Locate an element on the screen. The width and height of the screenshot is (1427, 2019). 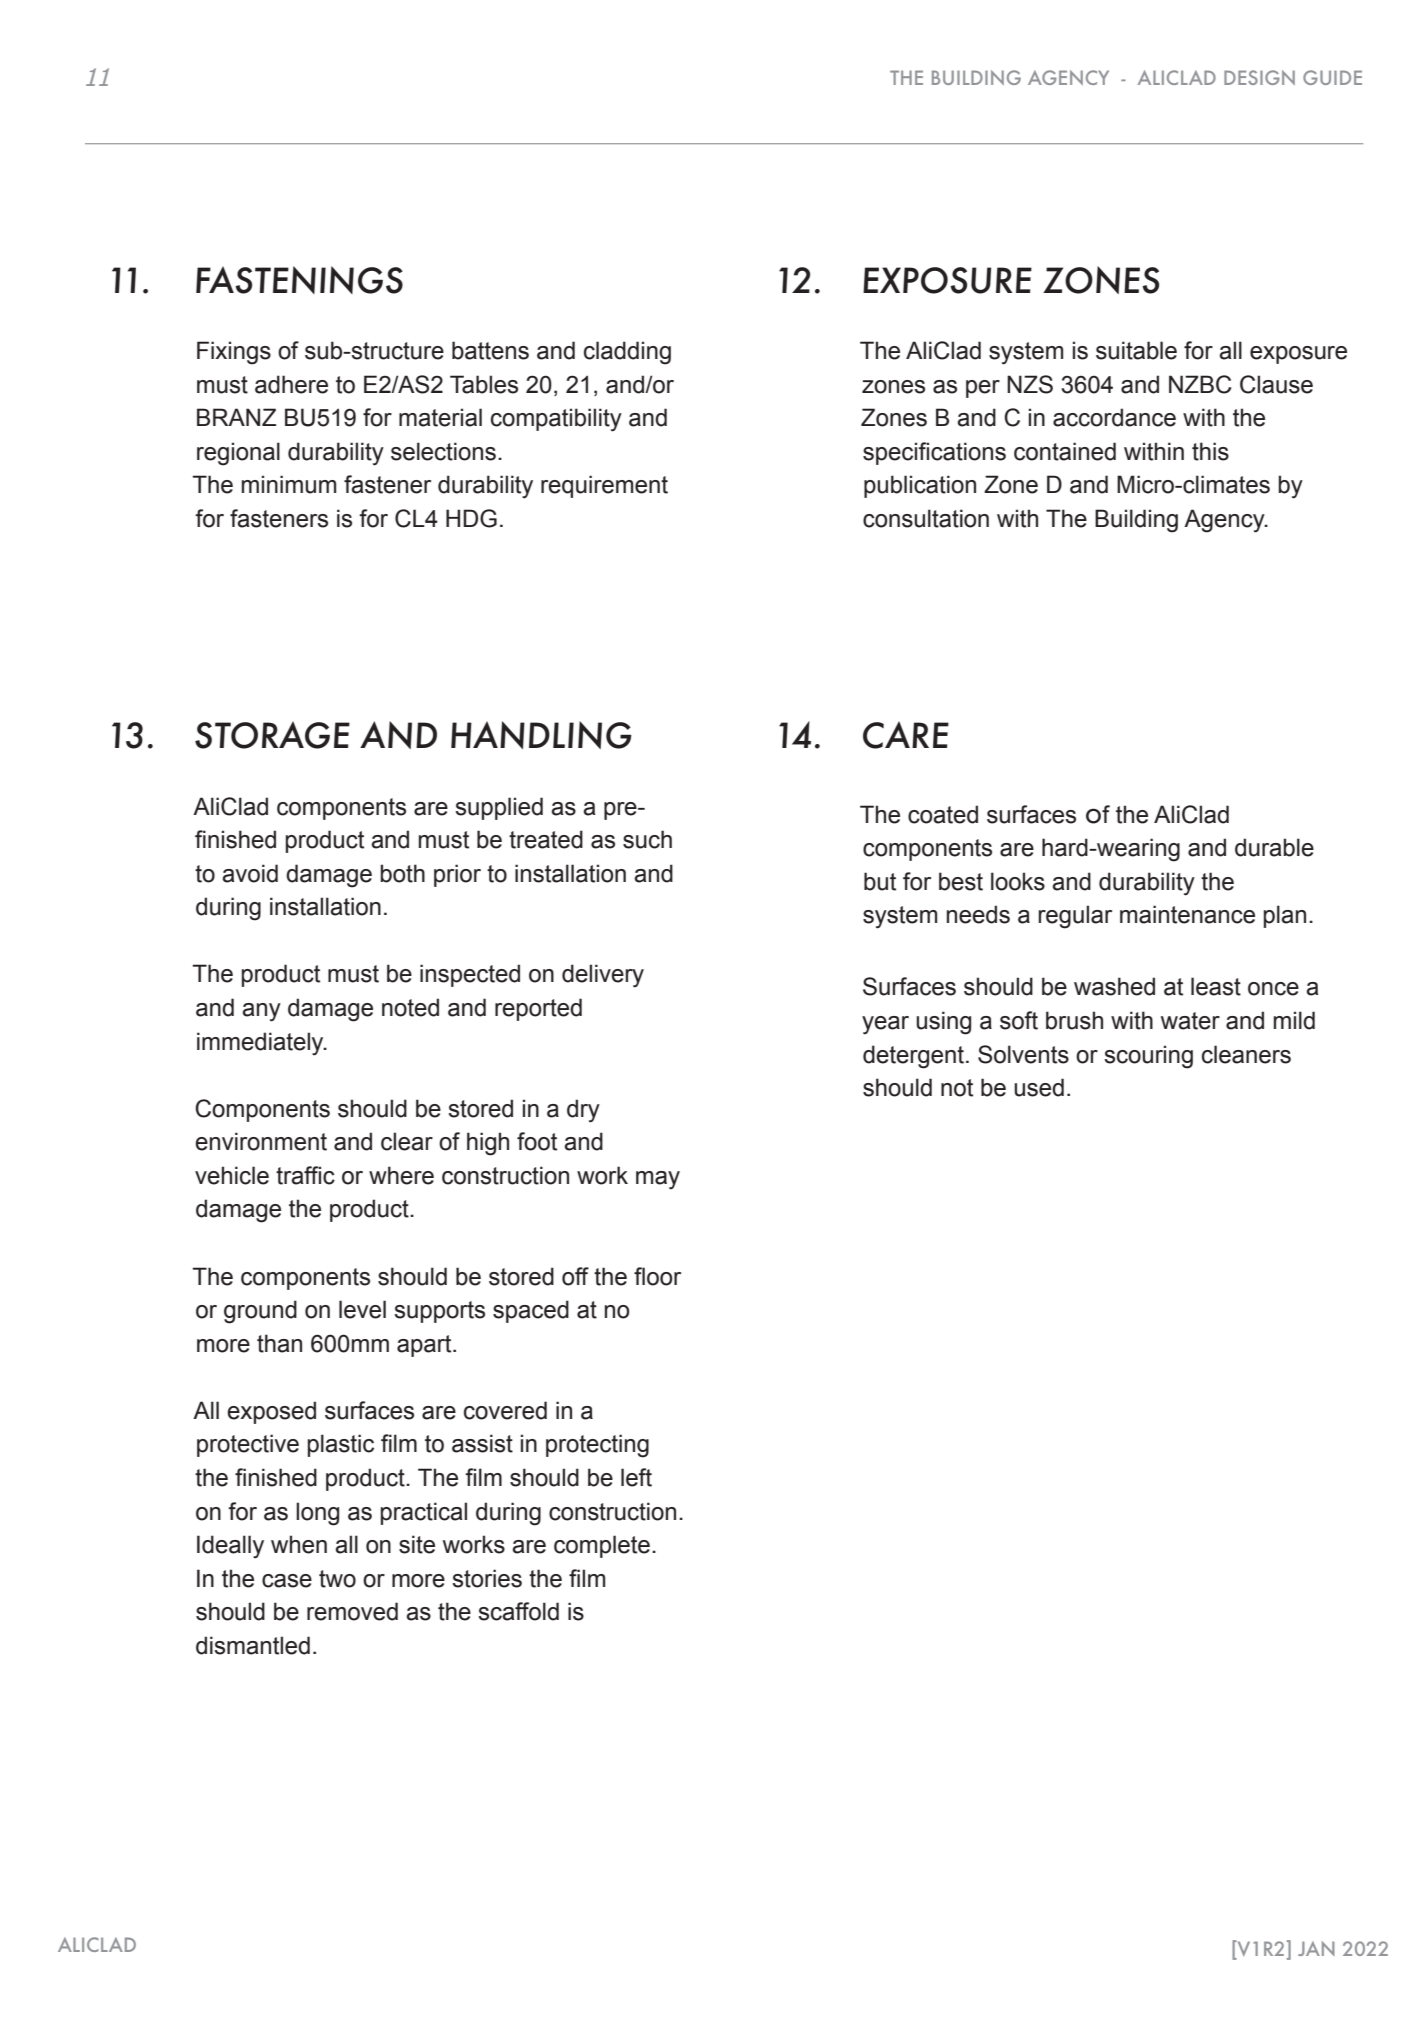
supplied is located at coordinates (499, 808).
